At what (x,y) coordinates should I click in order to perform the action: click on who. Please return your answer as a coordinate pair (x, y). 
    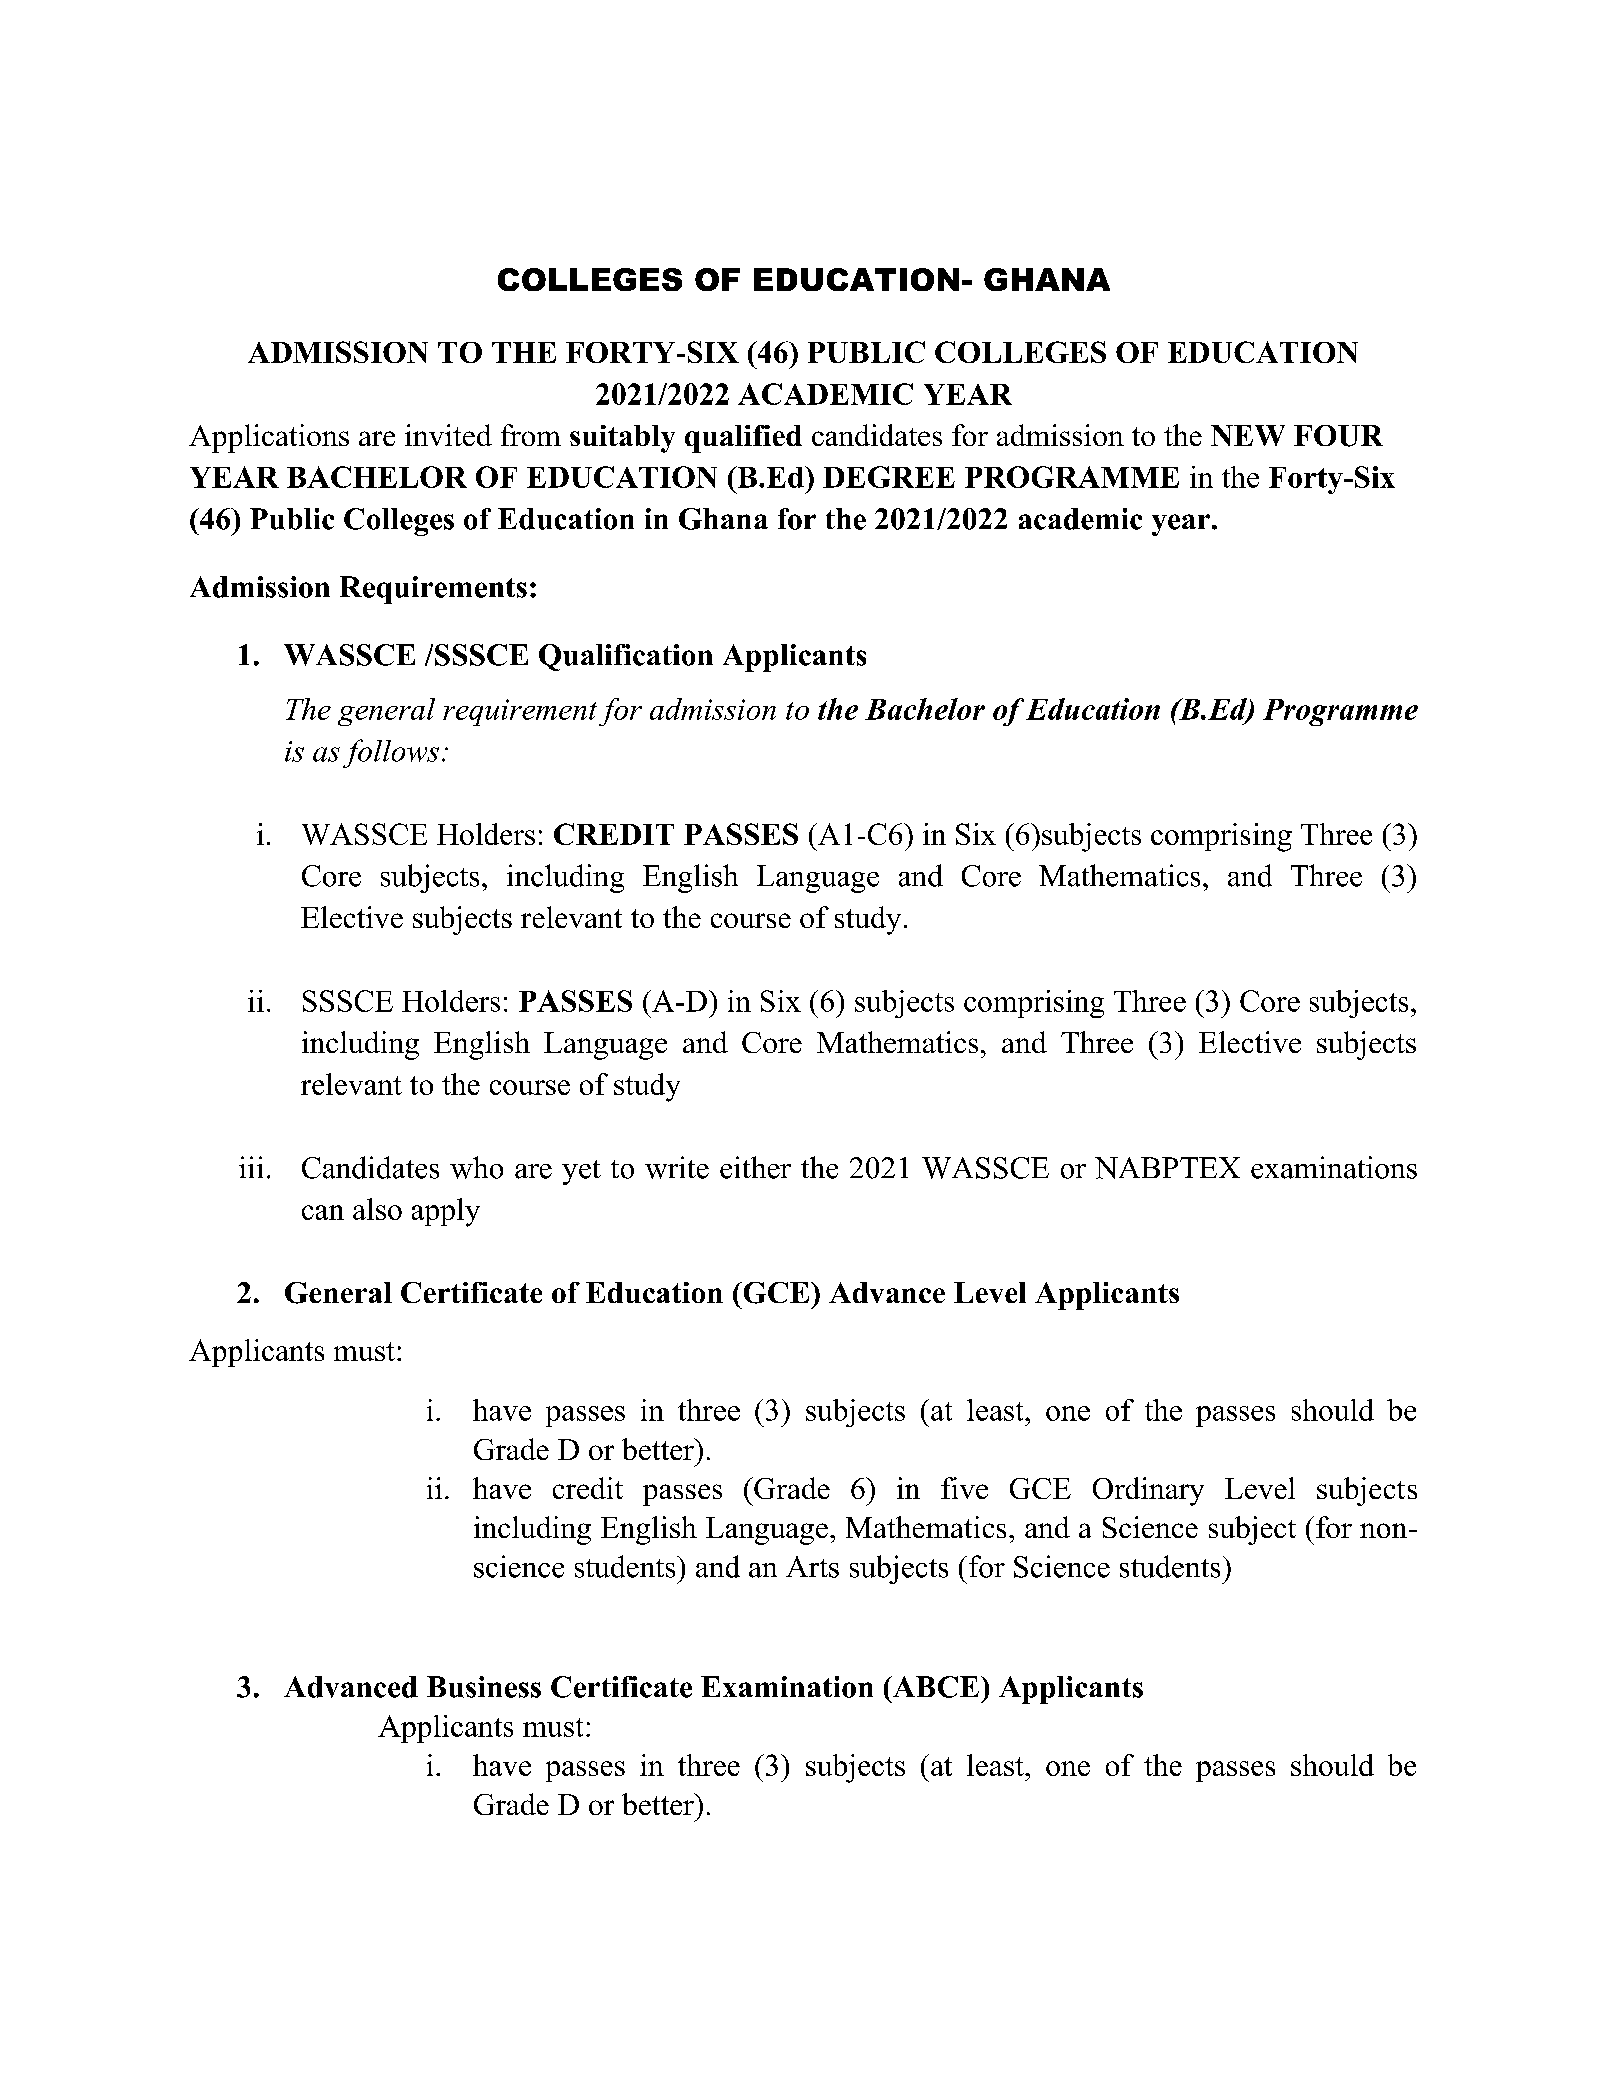
    Looking at the image, I should click on (476, 1167).
